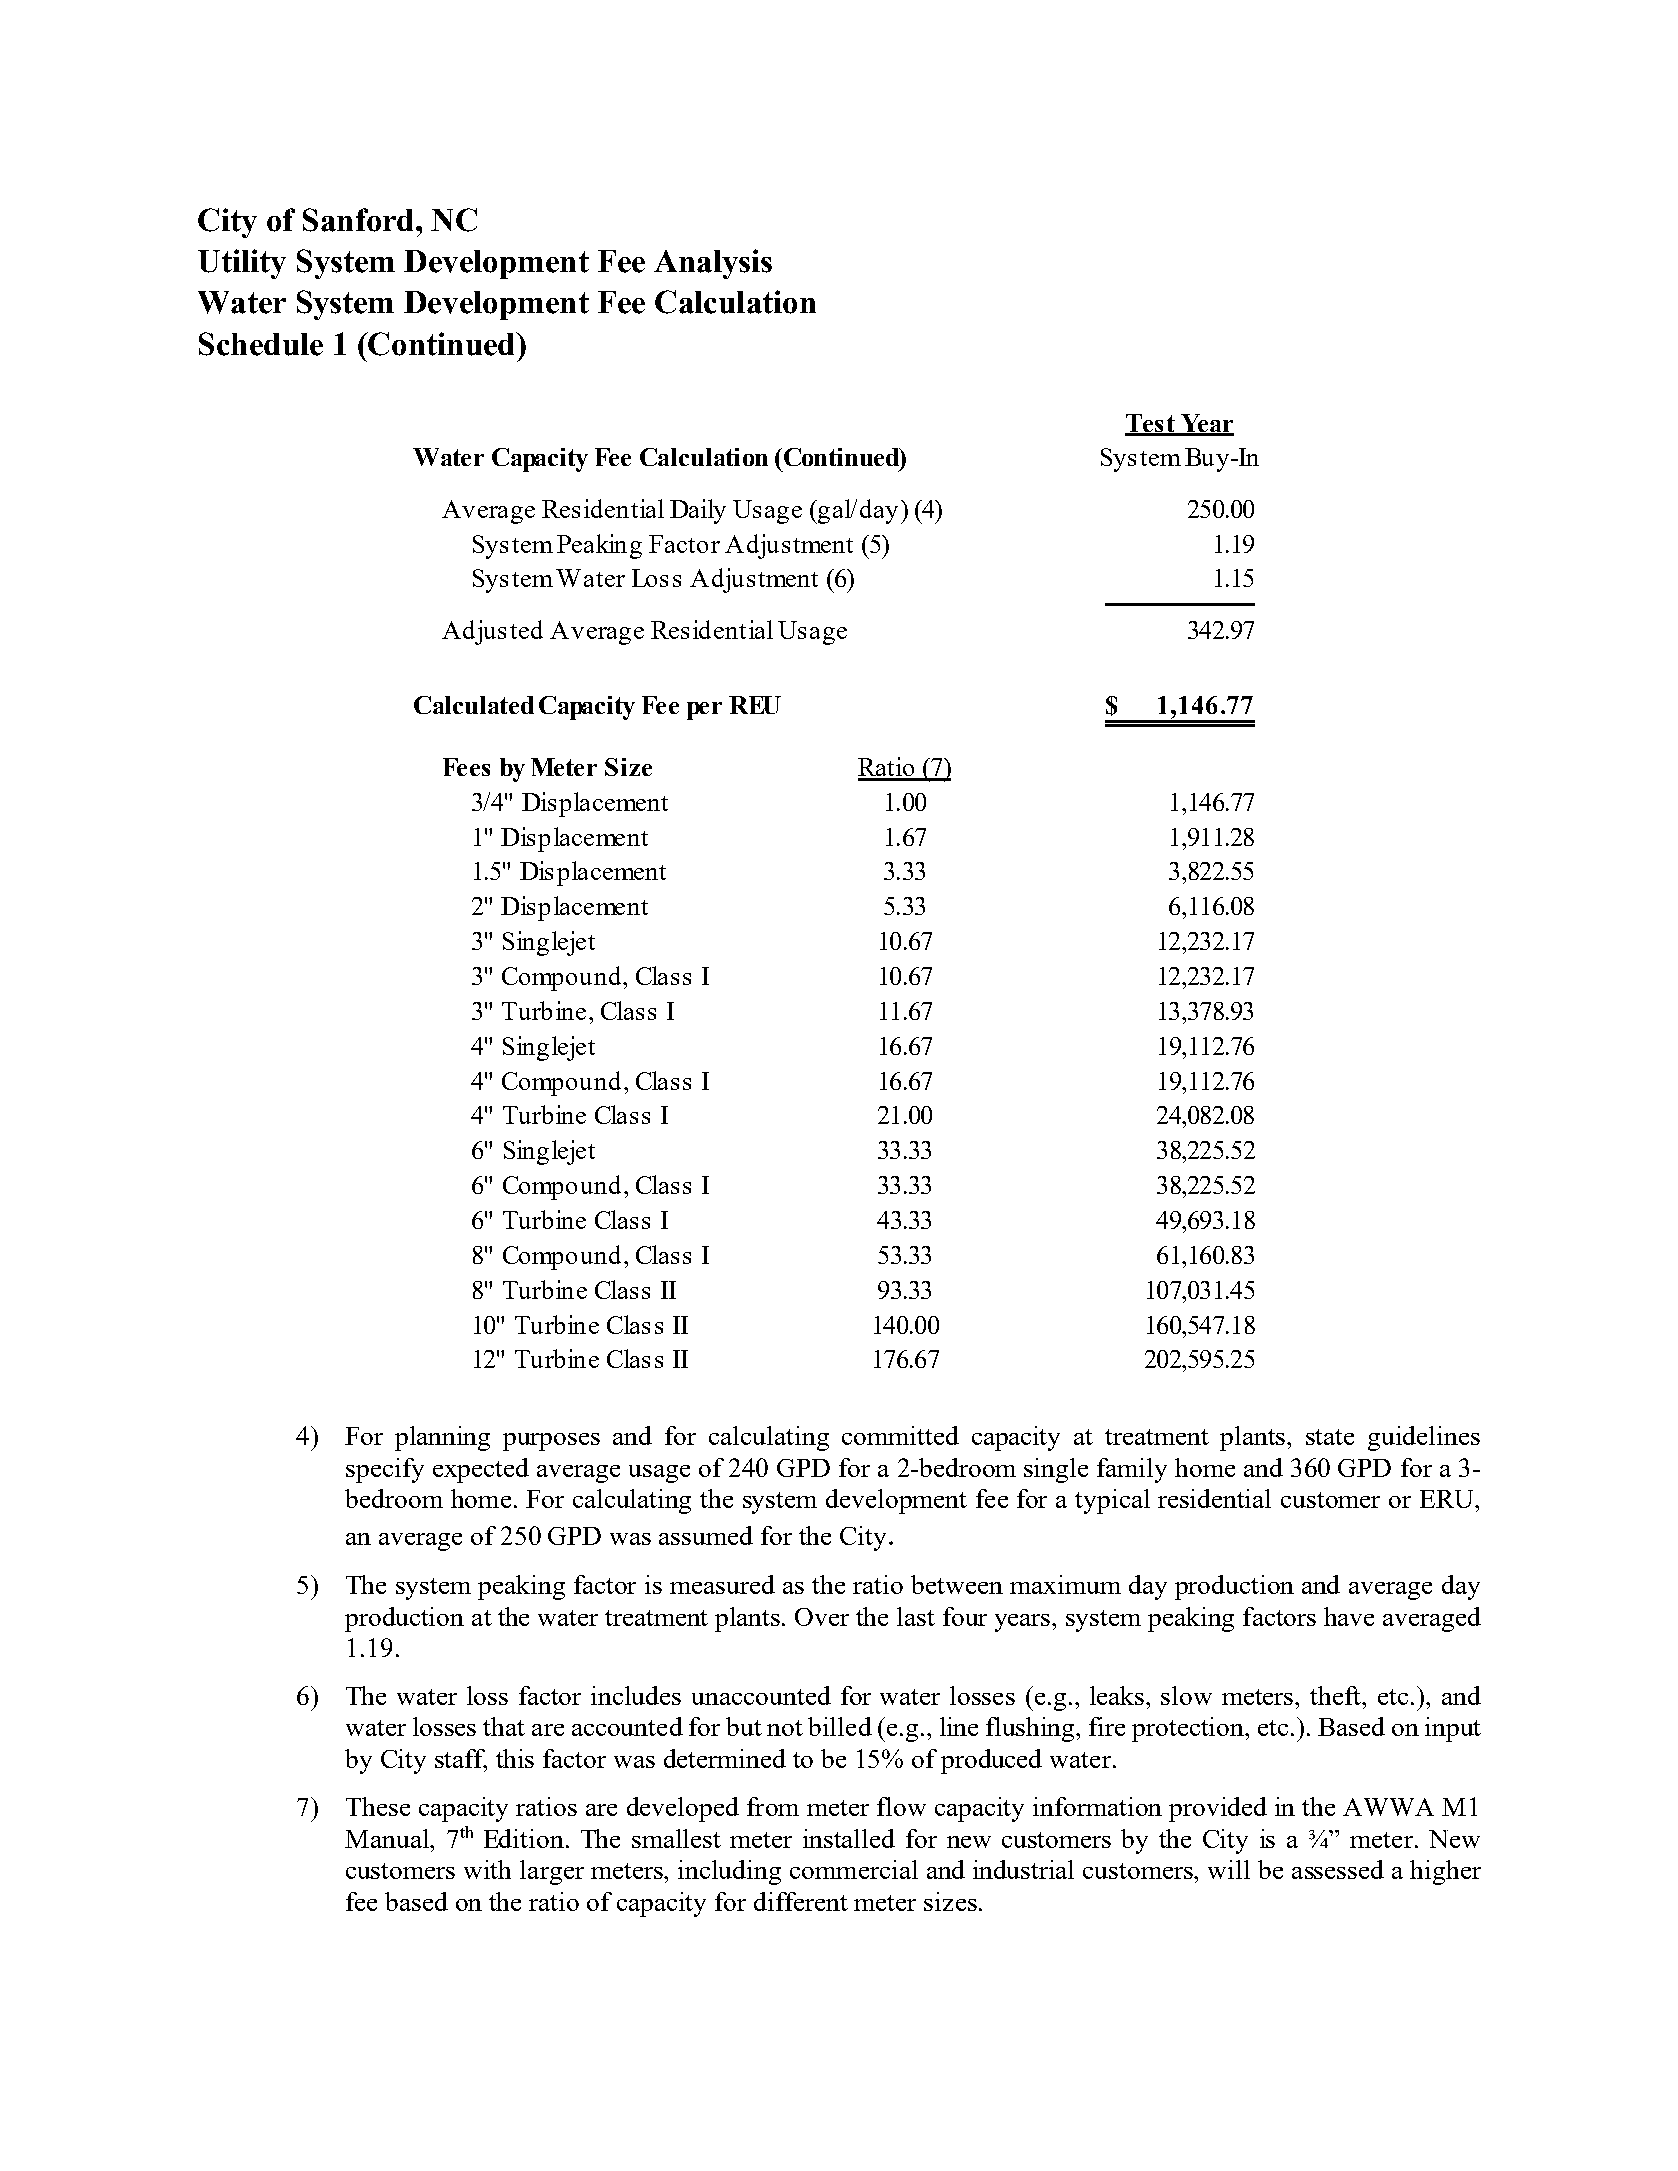  What do you see at coordinates (755, 705) in the image?
I see `REU` at bounding box center [755, 705].
